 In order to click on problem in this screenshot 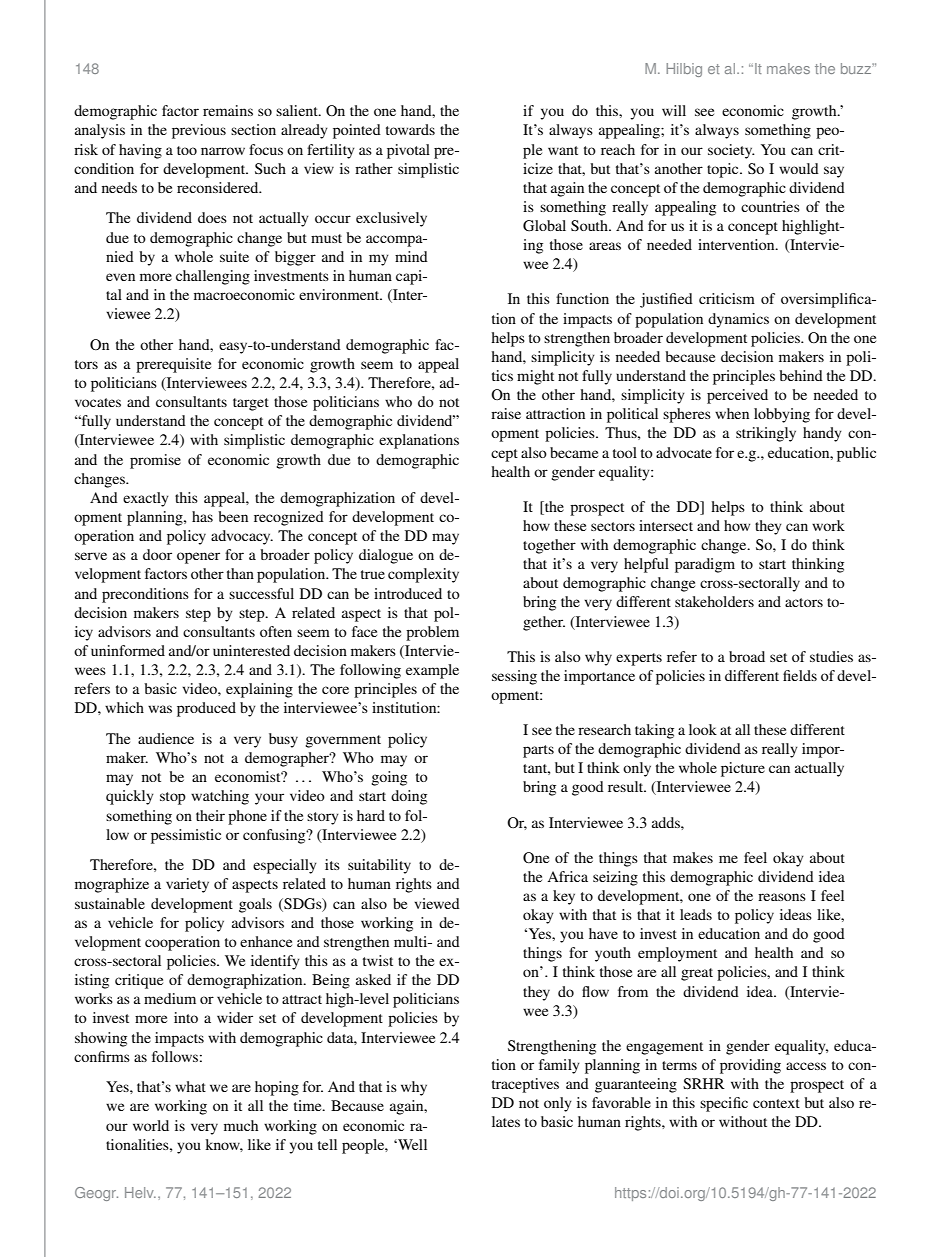, I will do `click(432, 633)`.
